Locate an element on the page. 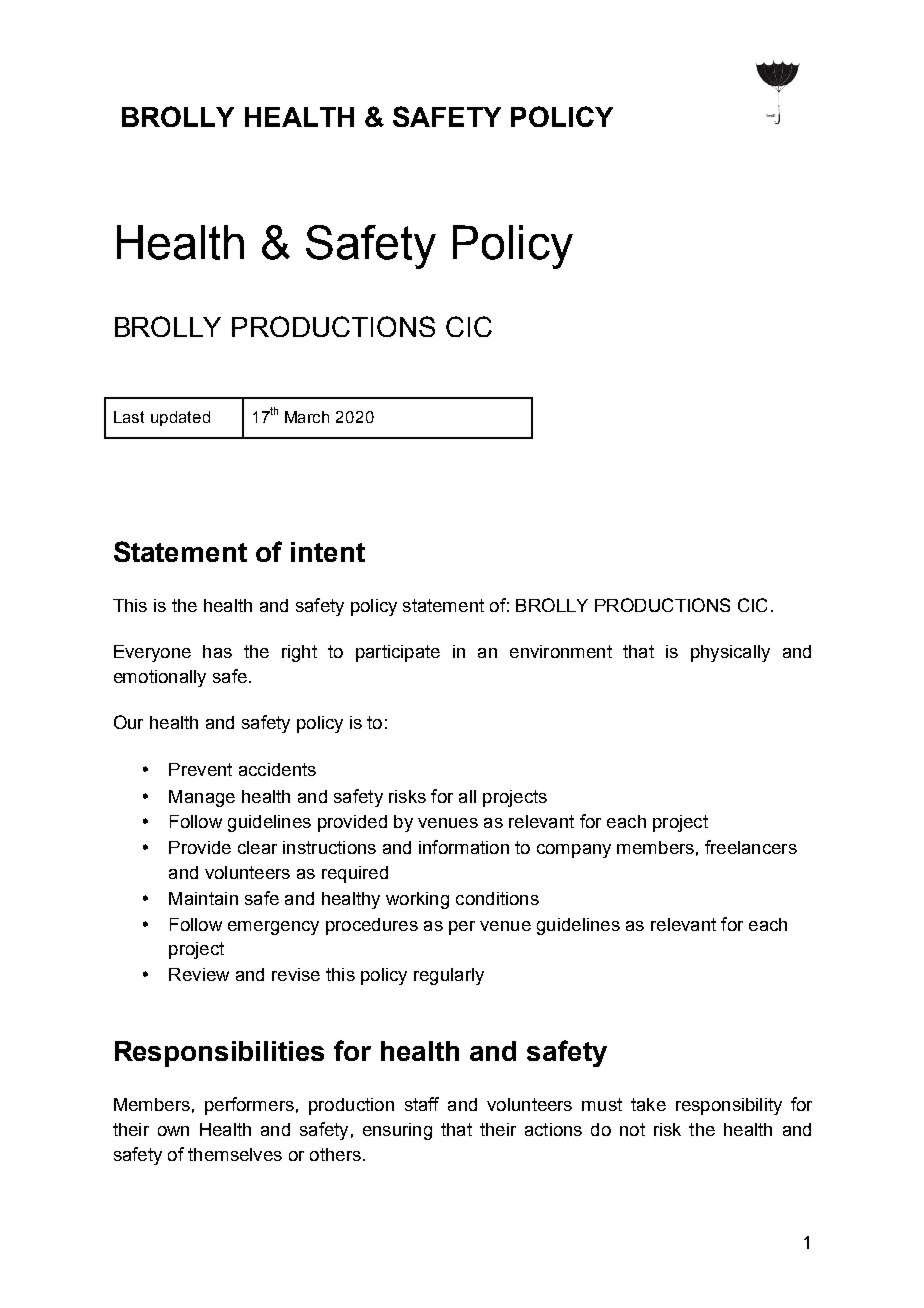 This page has width=924, height=1308. own is located at coordinates (173, 1131).
